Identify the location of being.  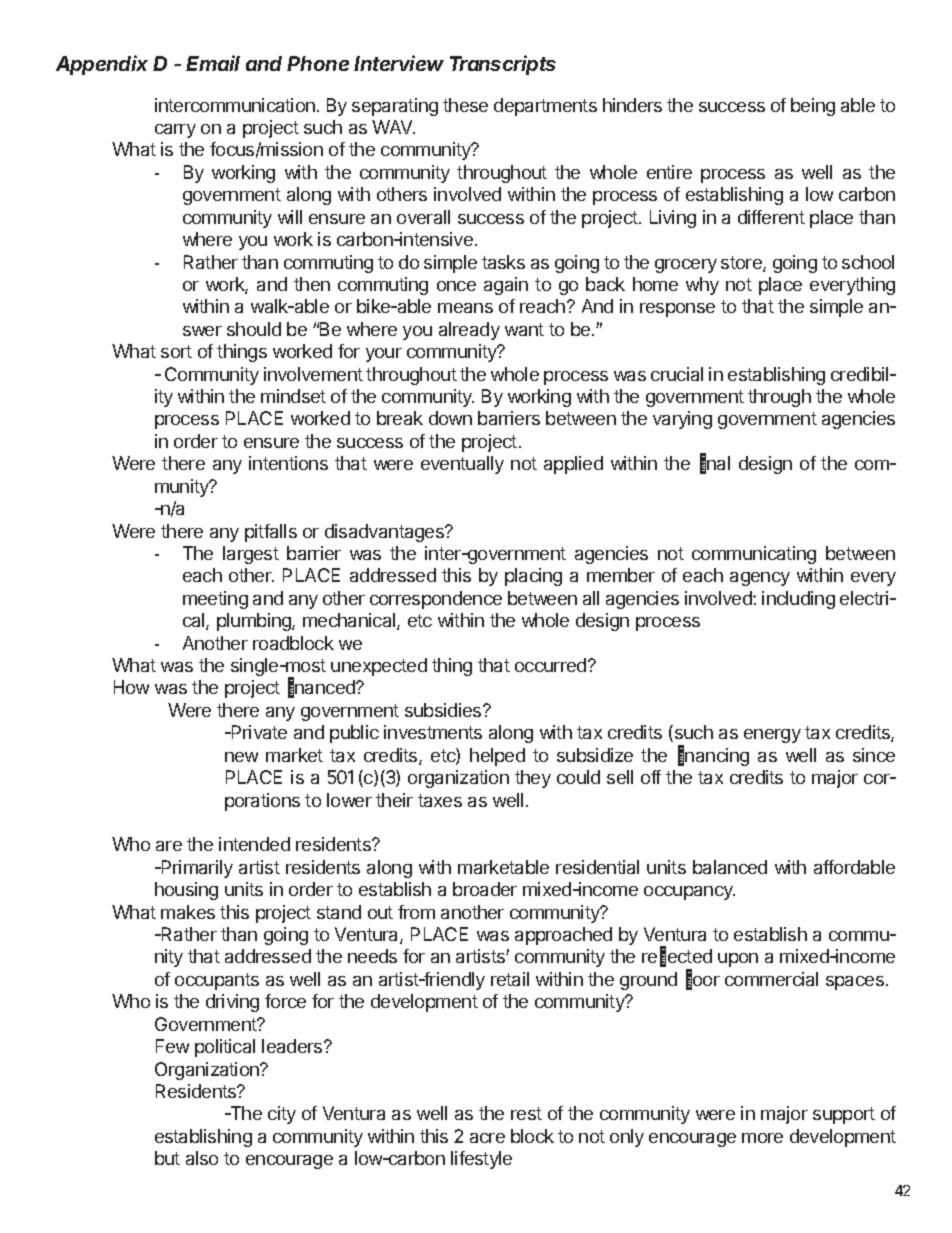
(813, 107).
